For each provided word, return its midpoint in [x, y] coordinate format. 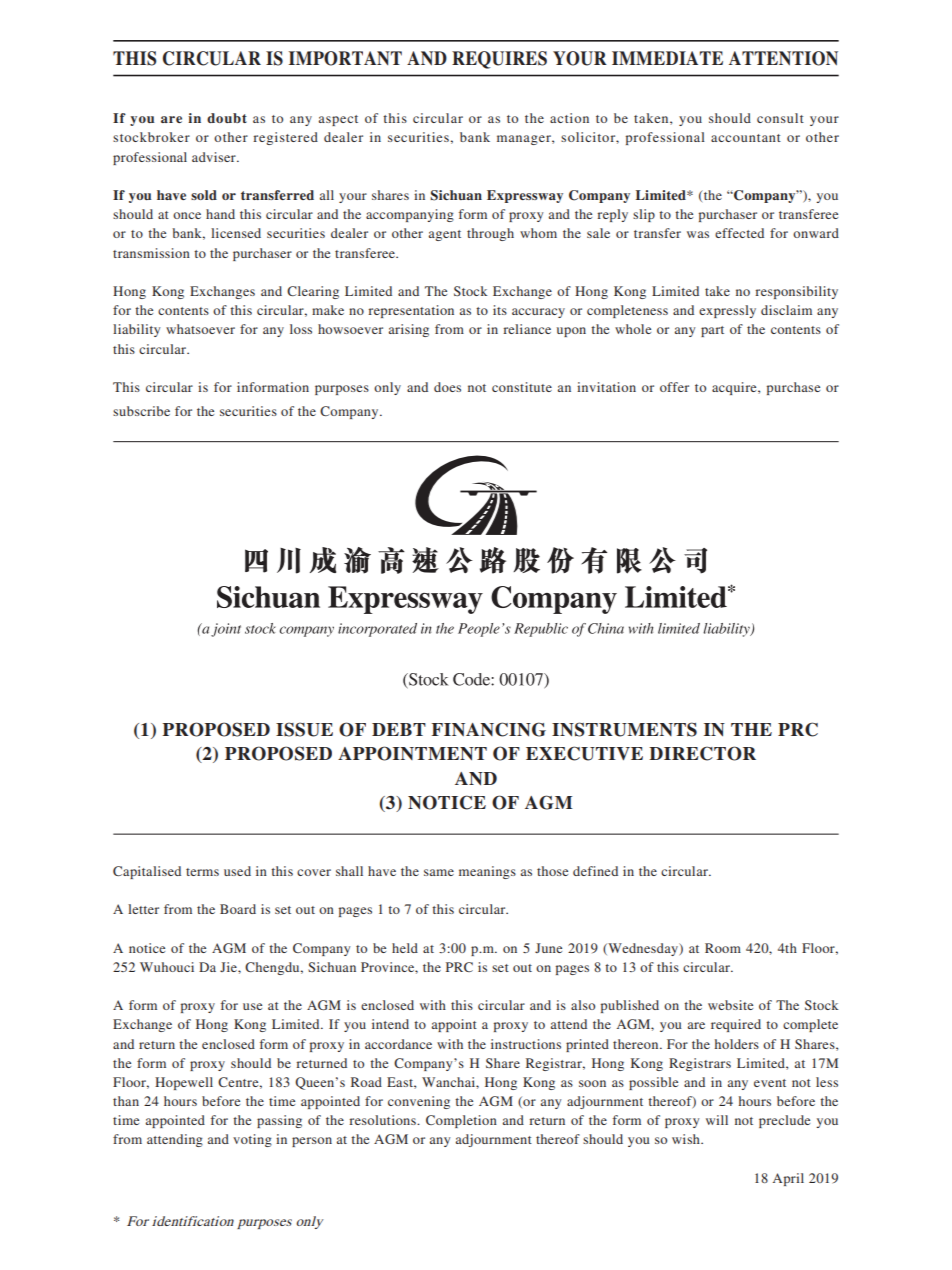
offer [674, 387]
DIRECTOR [702, 753]
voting [252, 1140]
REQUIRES [499, 60]
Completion [461, 1121]
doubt [227, 118]
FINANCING [489, 729]
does [447, 387]
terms [202, 872]
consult [780, 118]
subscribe [141, 411]
